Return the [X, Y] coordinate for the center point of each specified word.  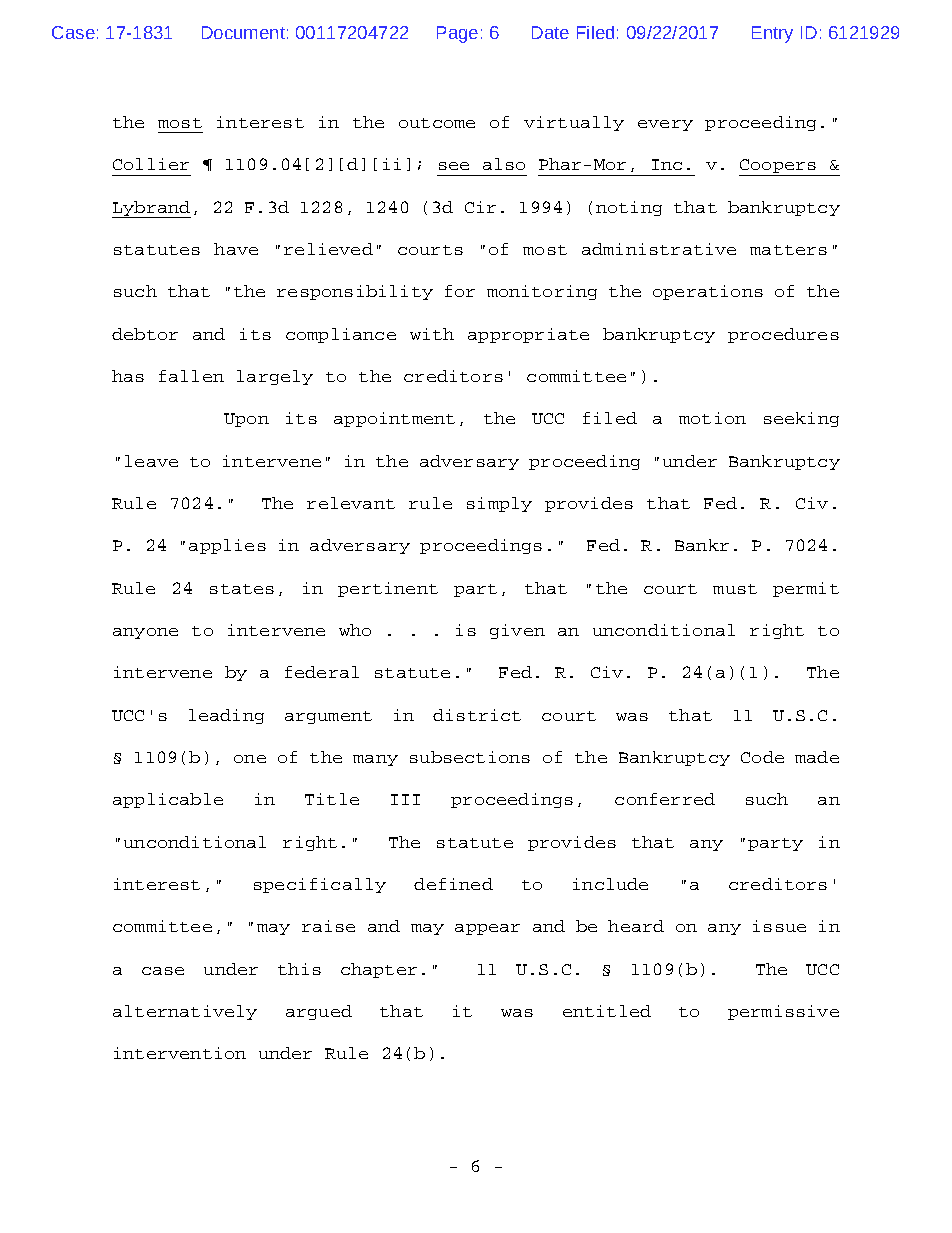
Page [457, 34]
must [735, 589]
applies [227, 546]
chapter [379, 970]
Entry [772, 34]
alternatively [185, 1012]
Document [243, 32]
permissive [783, 1012]
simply [499, 504]
